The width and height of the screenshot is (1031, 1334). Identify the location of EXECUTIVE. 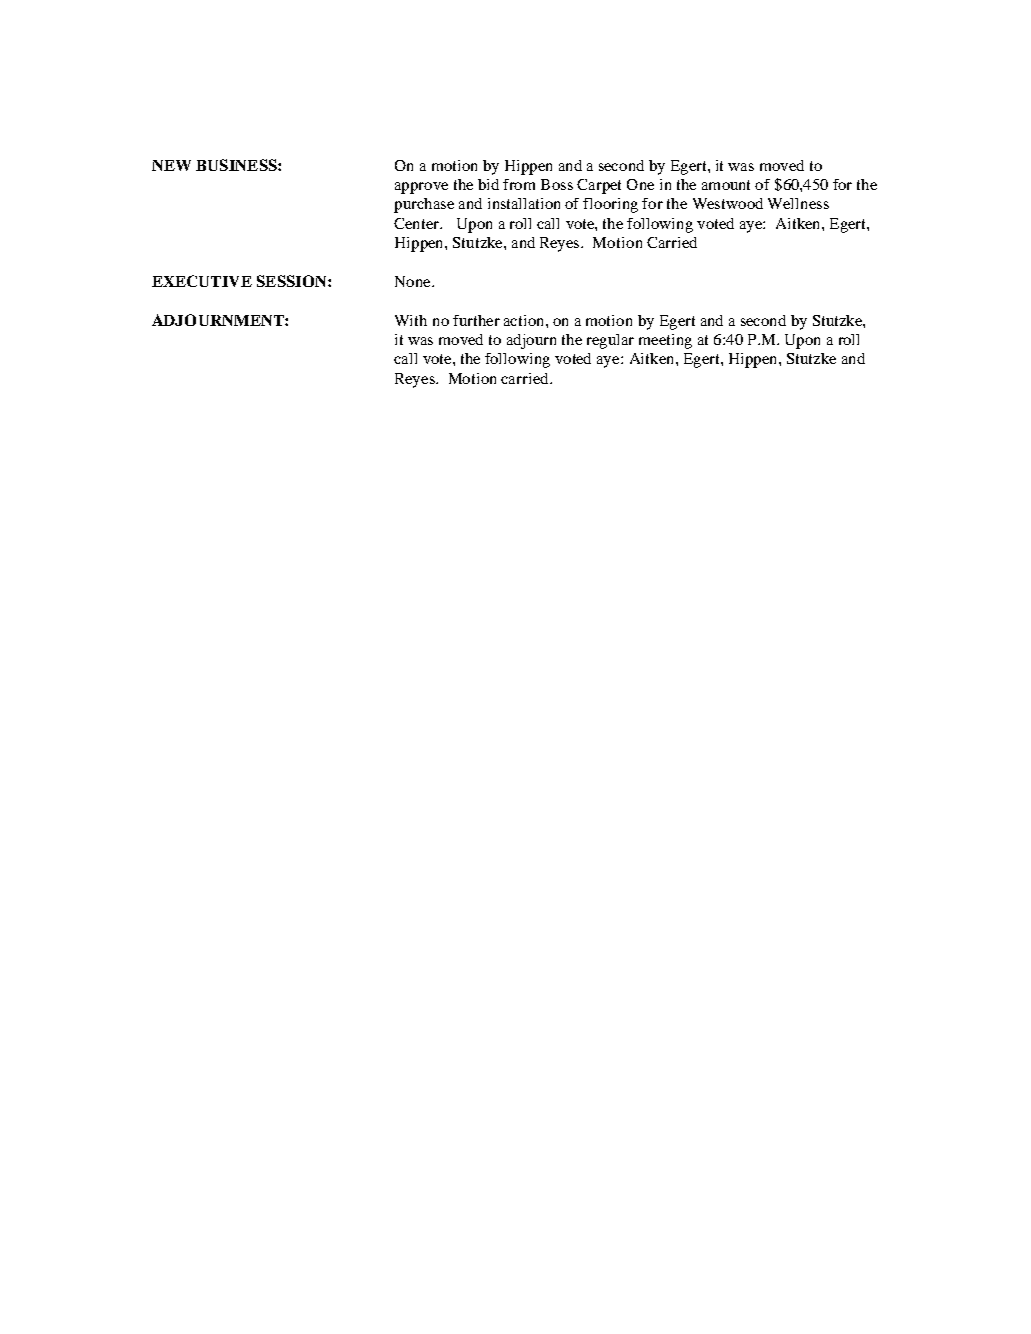
(202, 281).
